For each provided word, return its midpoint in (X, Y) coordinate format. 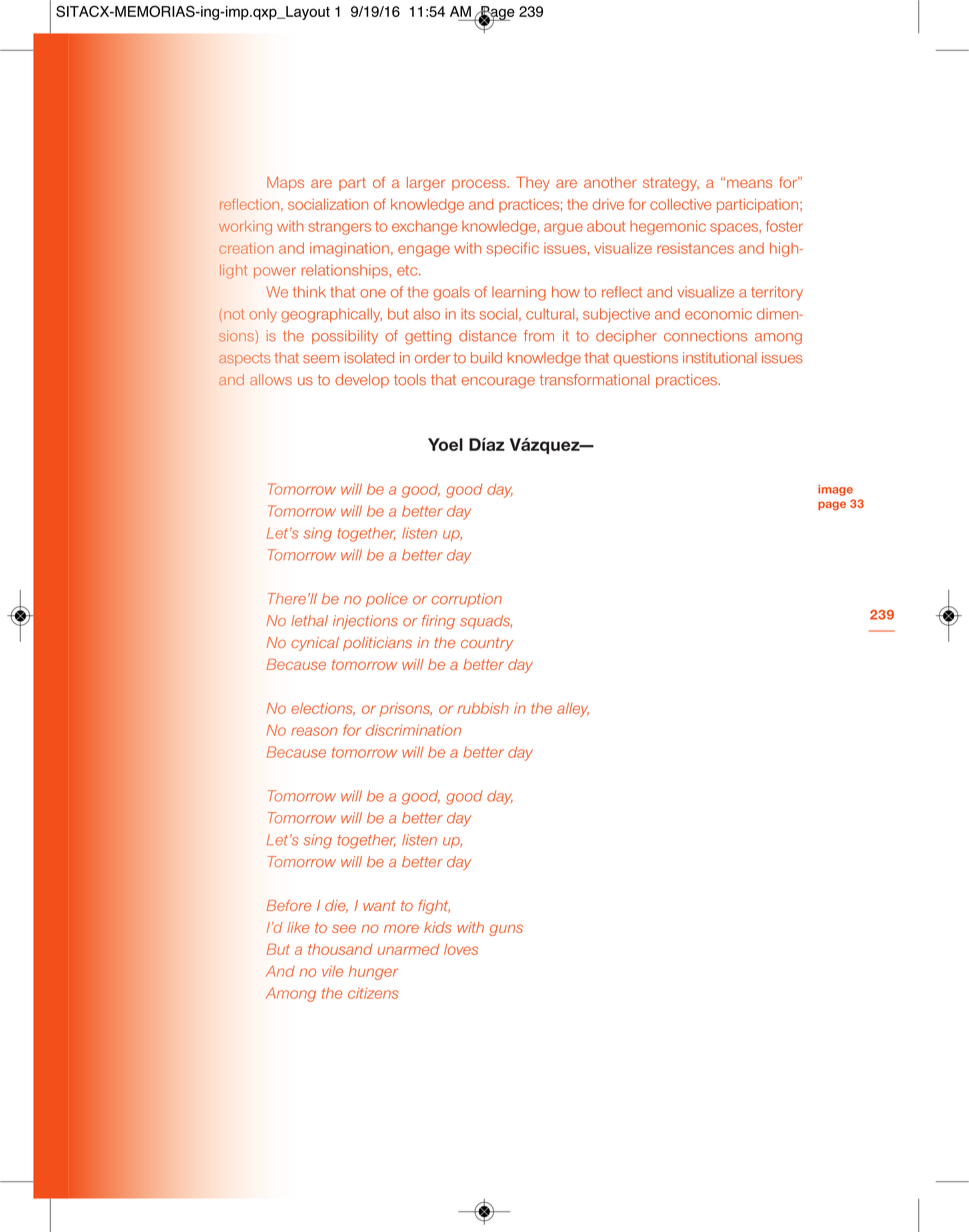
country (487, 644)
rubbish (483, 708)
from (539, 336)
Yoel (445, 444)
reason (314, 731)
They (533, 183)
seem (321, 359)
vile (332, 971)
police (386, 600)
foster (784, 226)
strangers (339, 228)
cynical (315, 644)
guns (506, 930)
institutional (720, 358)
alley (573, 710)
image (835, 490)
